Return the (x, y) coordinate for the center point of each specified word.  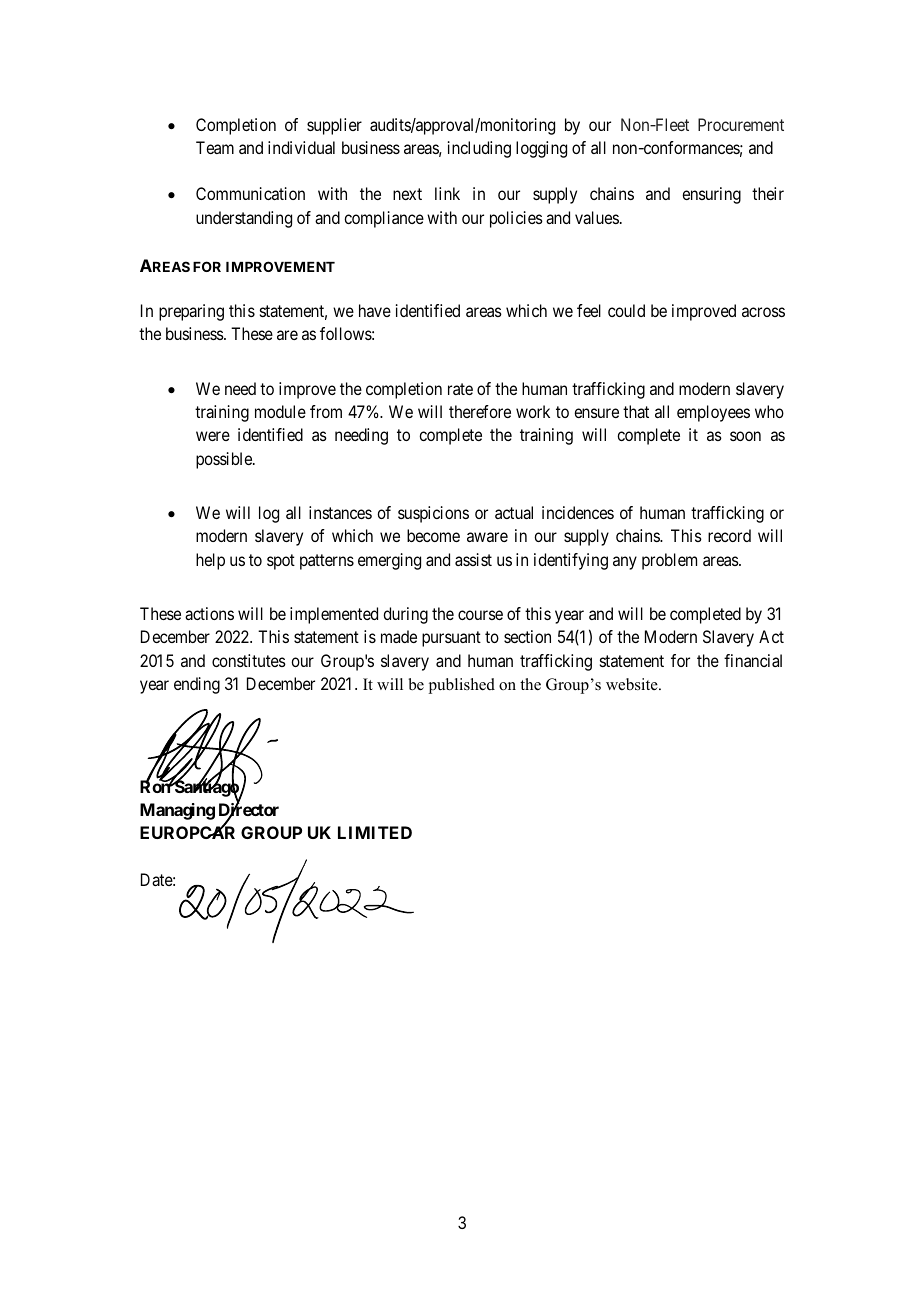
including (479, 149)
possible (225, 460)
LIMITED (375, 832)
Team (215, 147)
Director (249, 810)
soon (745, 436)
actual (514, 512)
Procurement (741, 124)
